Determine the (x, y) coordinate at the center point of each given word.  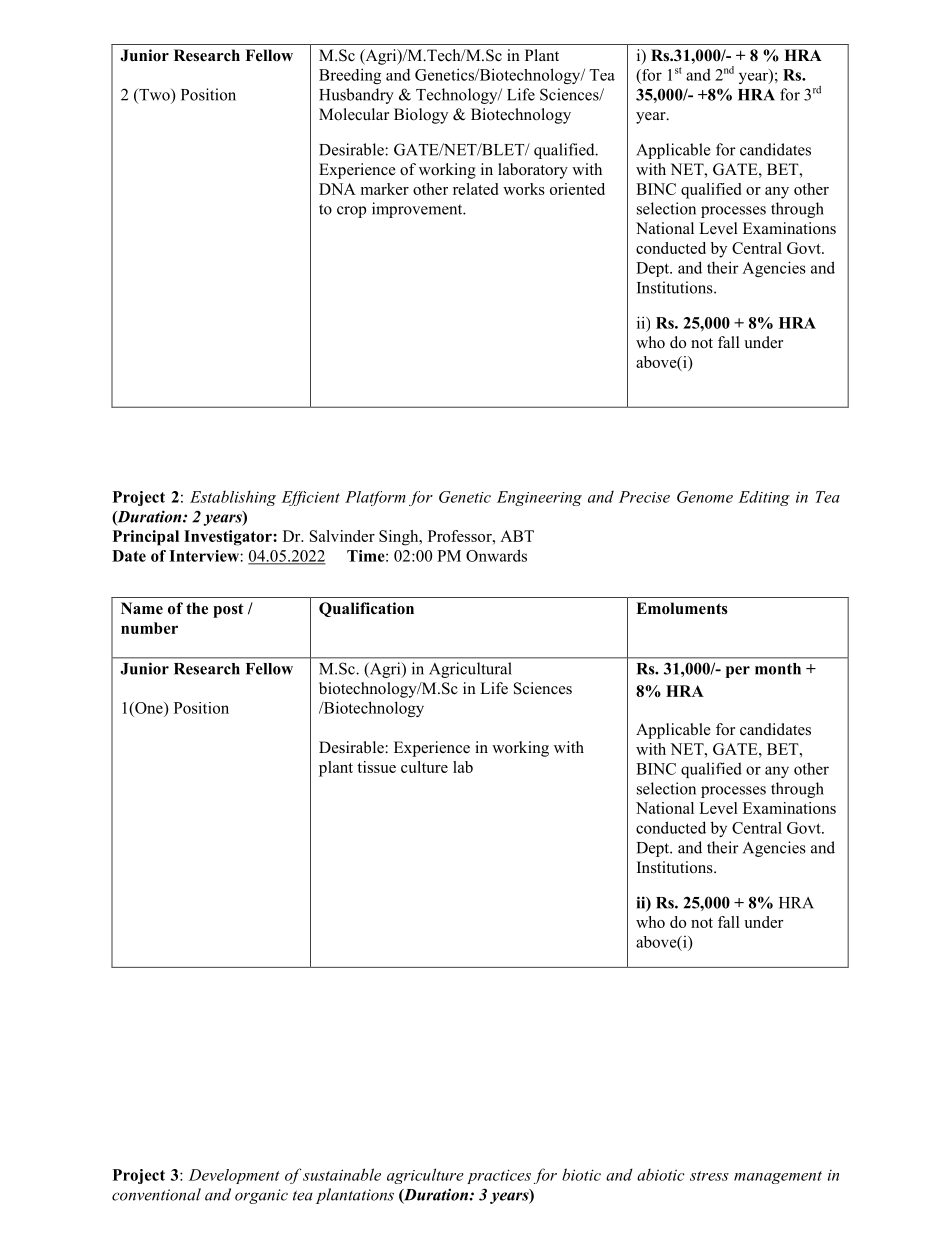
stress (709, 1176)
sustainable (342, 1174)
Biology (421, 116)
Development (234, 1176)
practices (499, 1176)
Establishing (233, 498)
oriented (577, 189)
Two (154, 95)
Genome (705, 497)
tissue (376, 767)
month (778, 669)
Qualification (366, 609)
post (228, 610)
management (778, 1177)
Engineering (539, 498)
